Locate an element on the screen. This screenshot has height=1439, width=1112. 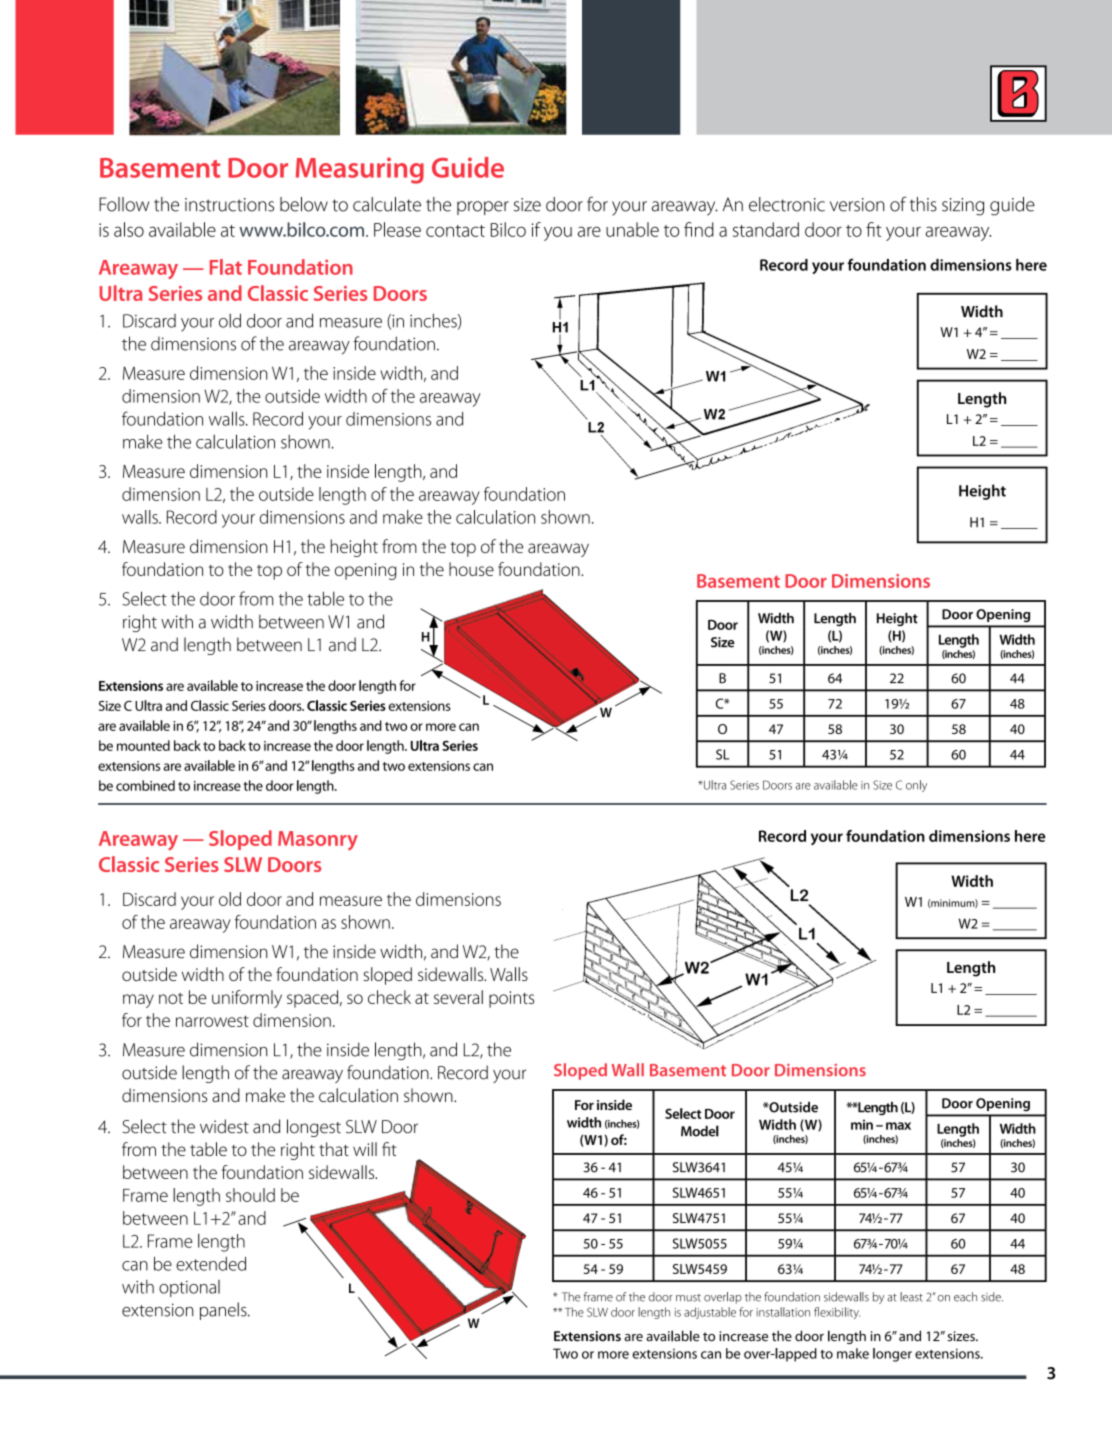
must is located at coordinates (688, 1298).
